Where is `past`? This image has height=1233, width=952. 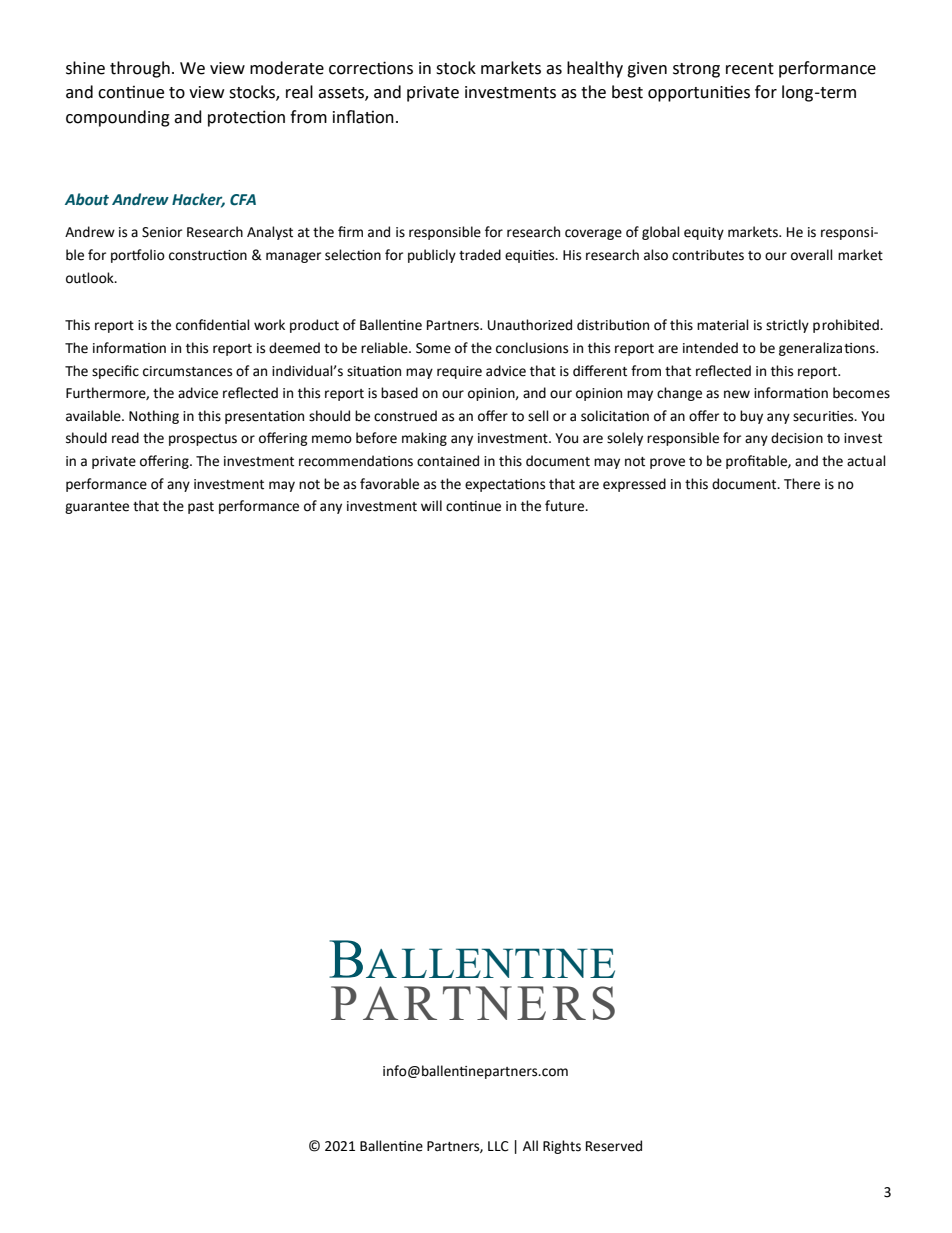
past is located at coordinates (201, 508).
